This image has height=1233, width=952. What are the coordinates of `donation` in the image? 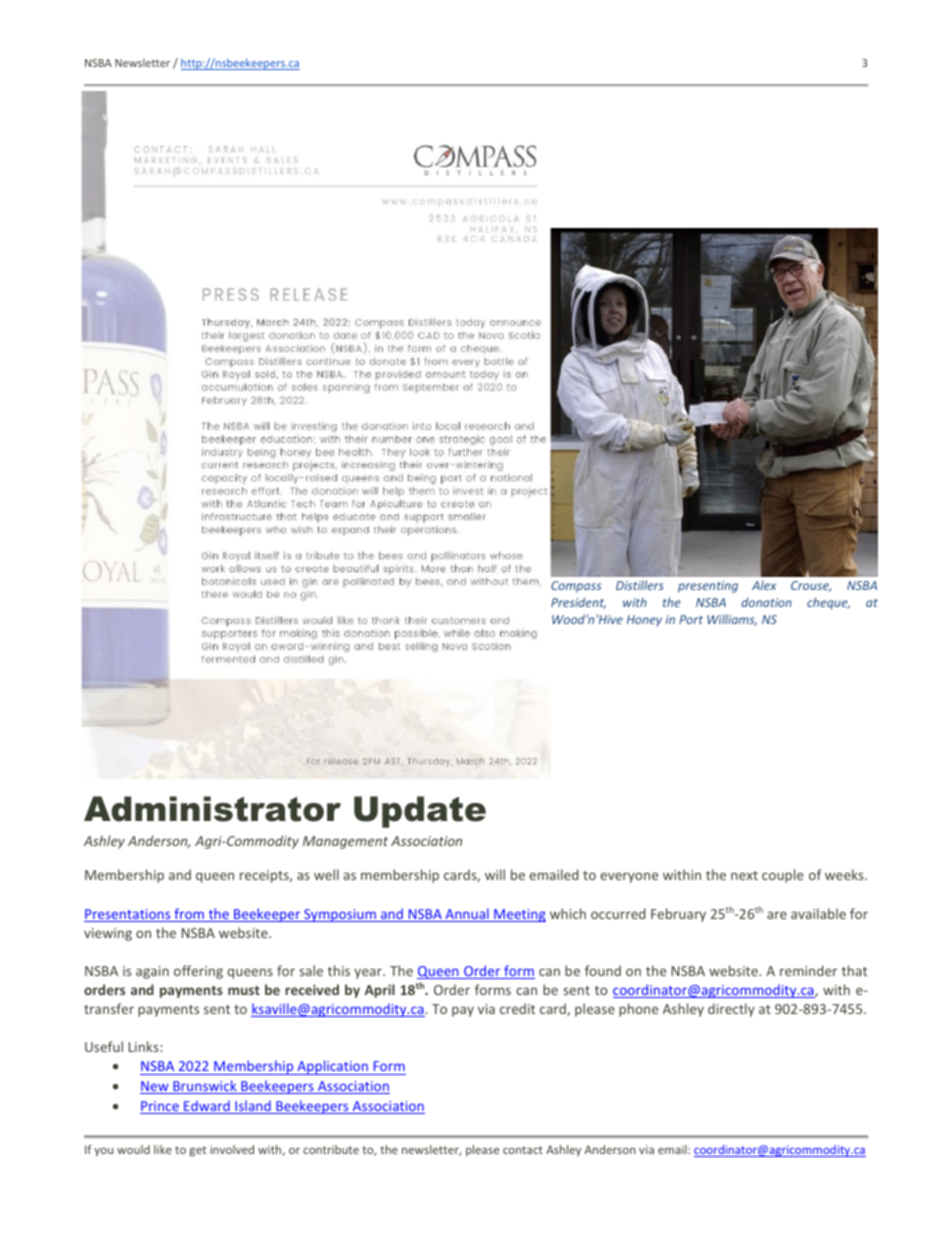 It's located at (766, 602).
